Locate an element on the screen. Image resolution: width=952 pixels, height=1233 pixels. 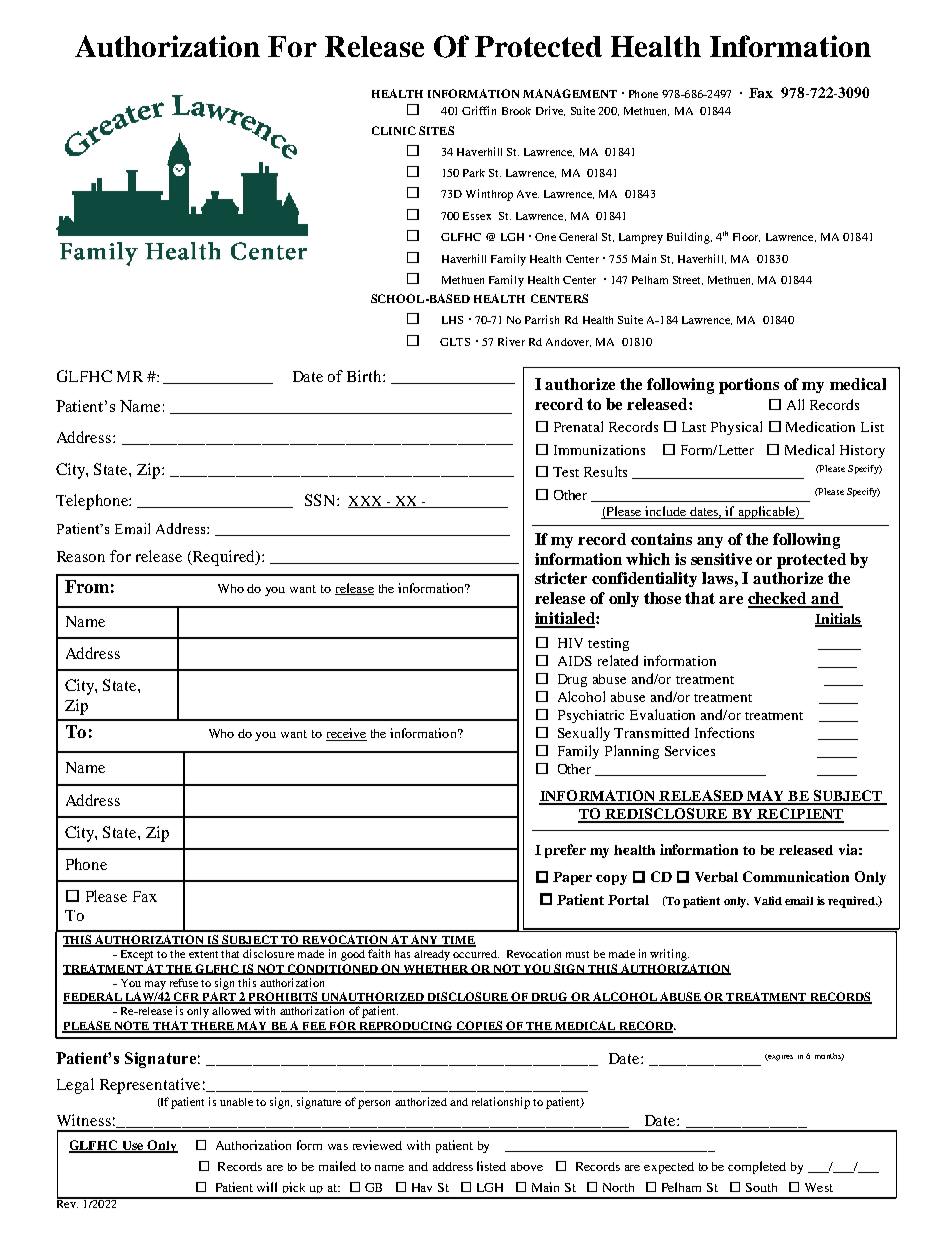
CLINIC is located at coordinates (394, 130).
